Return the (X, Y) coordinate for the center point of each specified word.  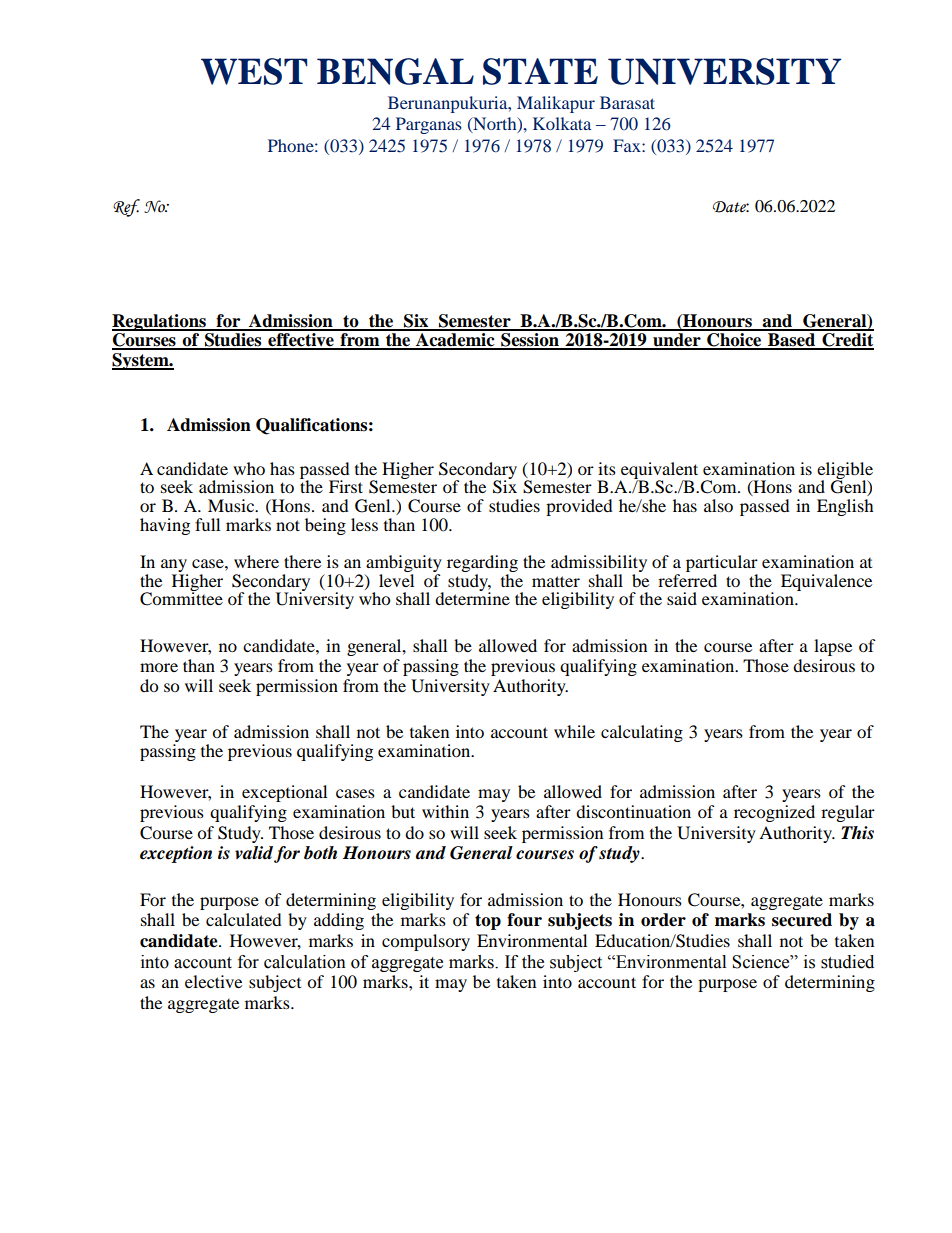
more (159, 667)
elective (213, 981)
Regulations (160, 322)
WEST (254, 71)
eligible (845, 471)
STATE (540, 71)
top (488, 922)
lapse (833, 647)
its (607, 468)
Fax (628, 145)
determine (472, 597)
